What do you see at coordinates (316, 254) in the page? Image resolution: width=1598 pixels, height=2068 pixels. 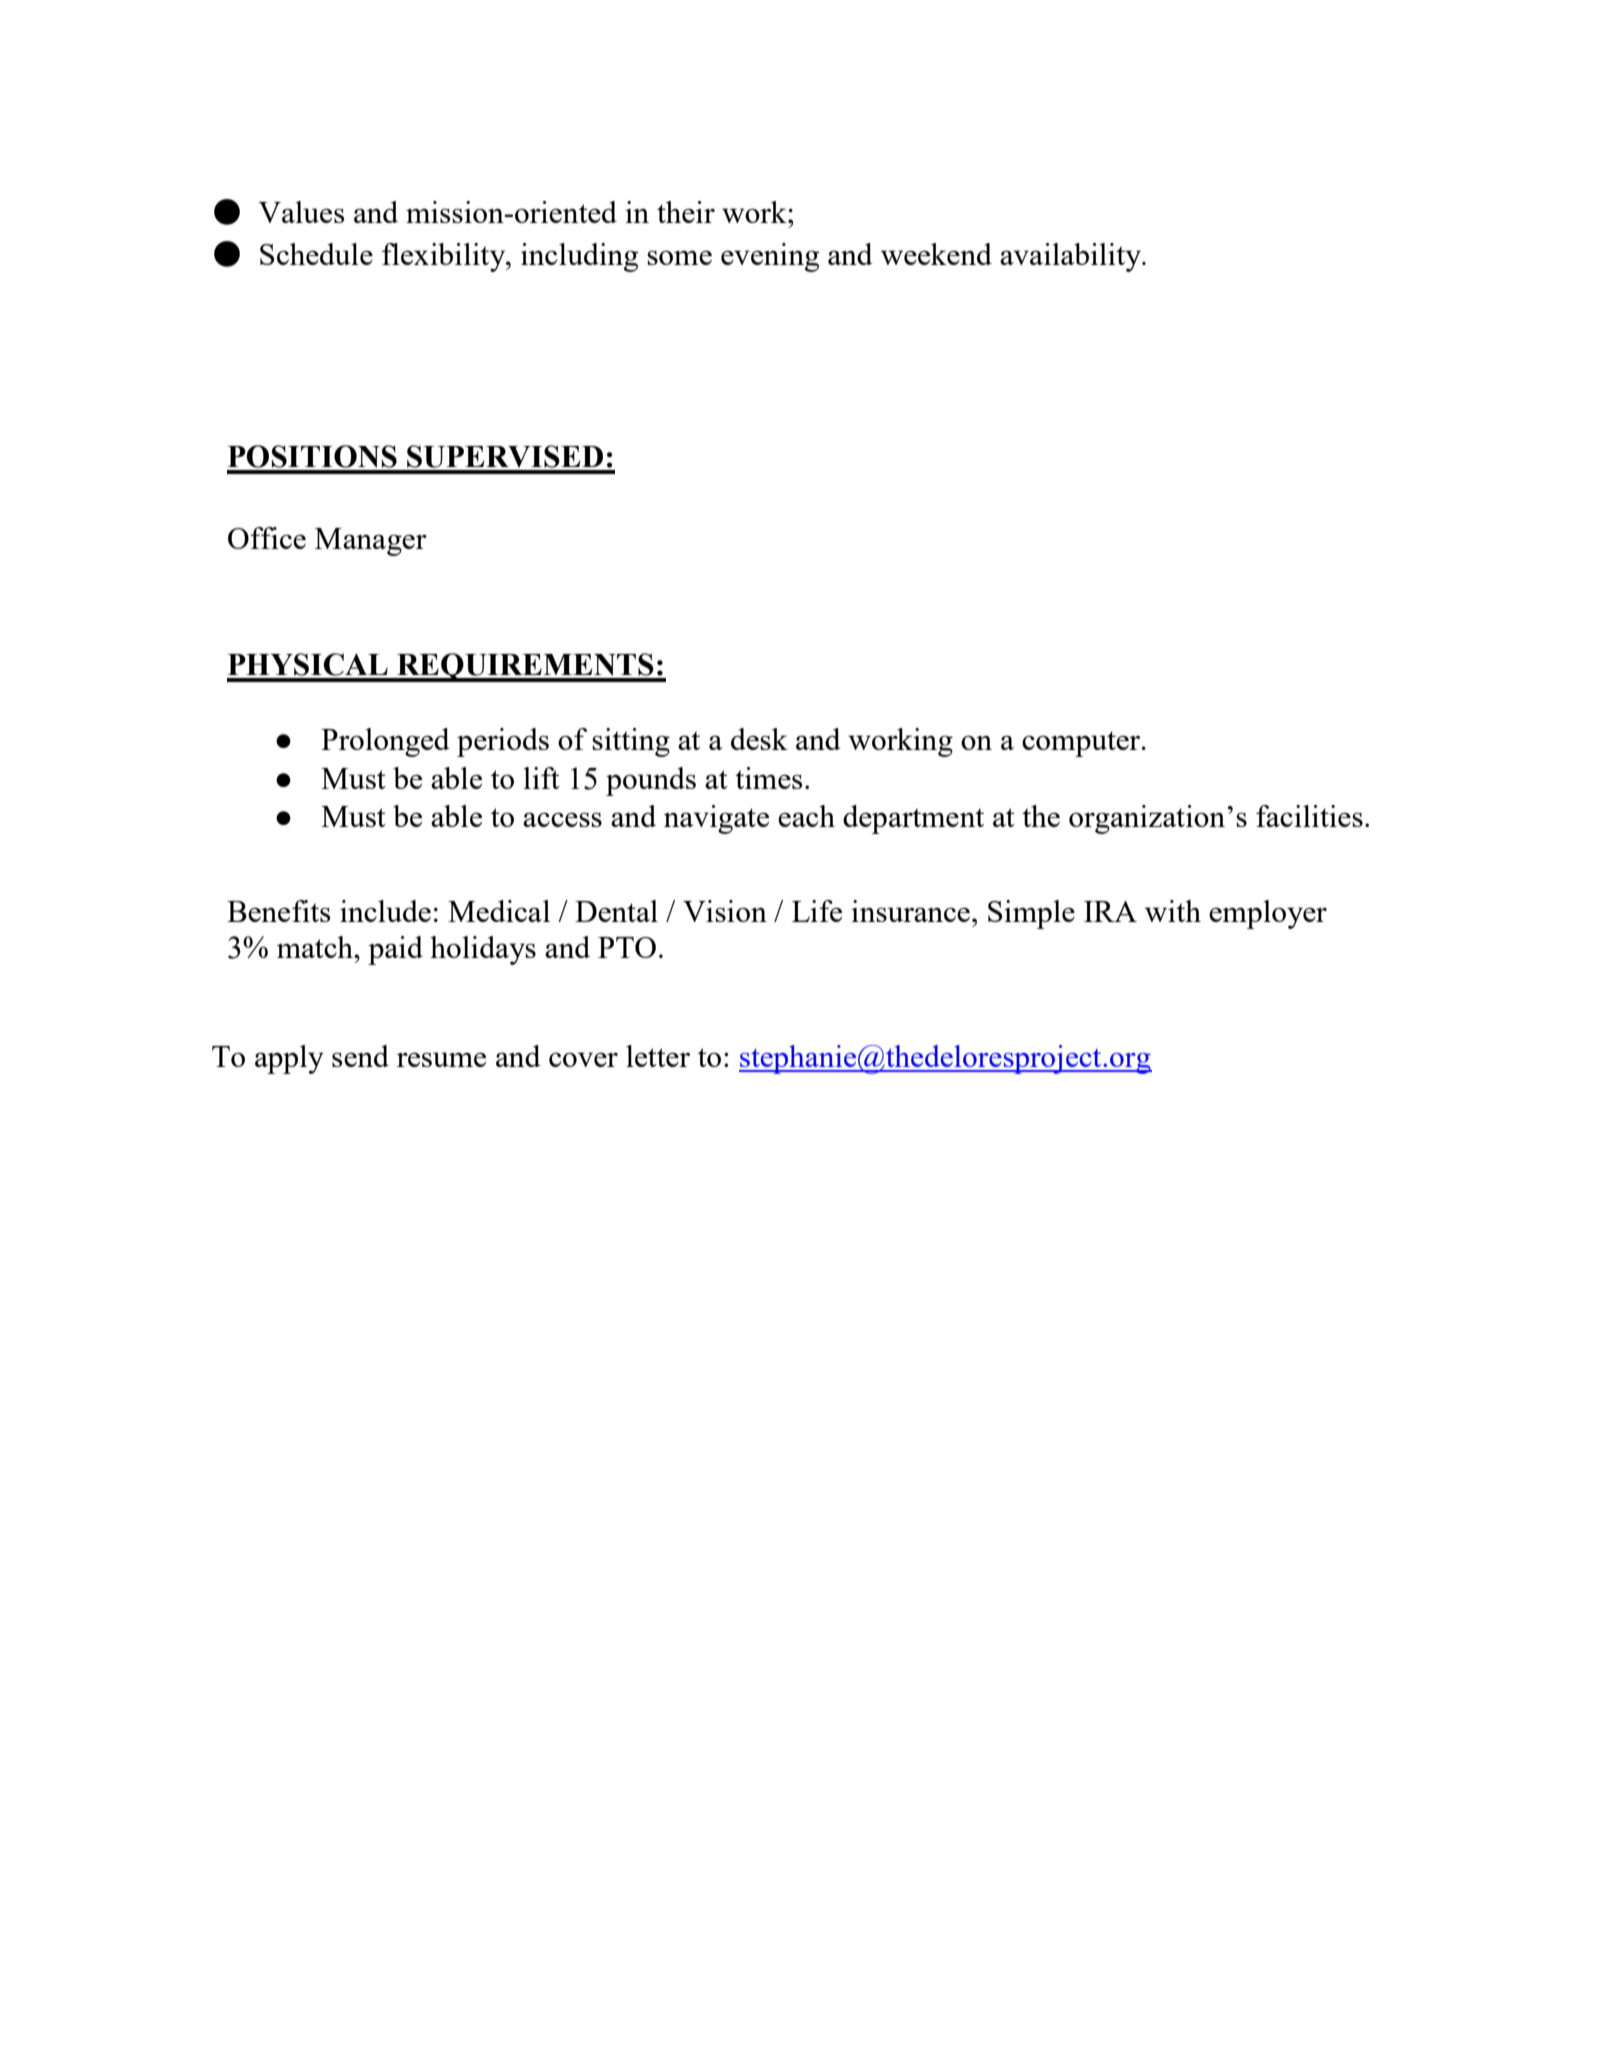 I see `Schedule` at bounding box center [316, 254].
